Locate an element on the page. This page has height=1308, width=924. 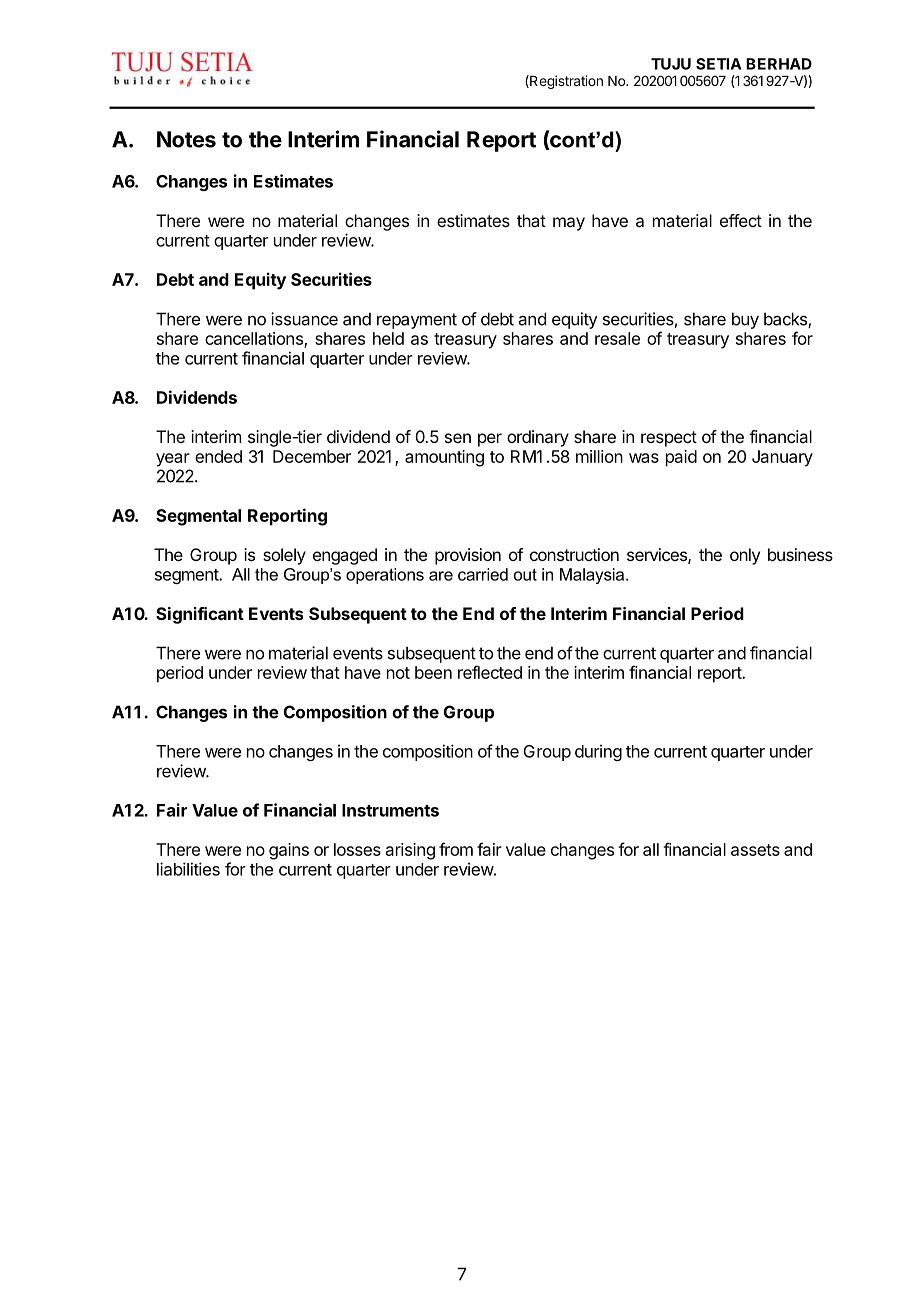
repayment is located at coordinates (417, 321).
